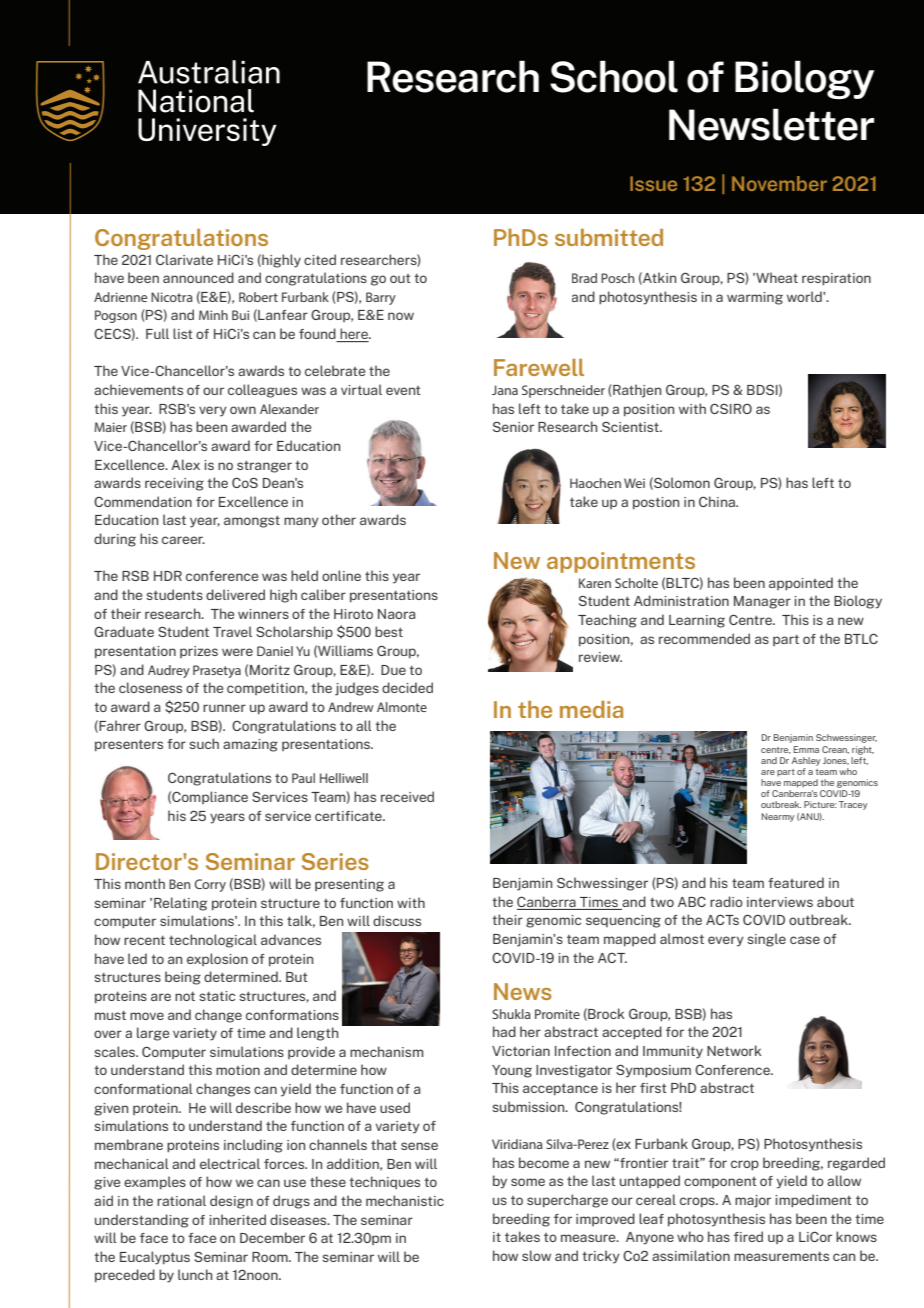 This screenshot has width=924, height=1308. Describe the element at coordinates (407, 687) in the screenshot. I see `decided` at that location.
